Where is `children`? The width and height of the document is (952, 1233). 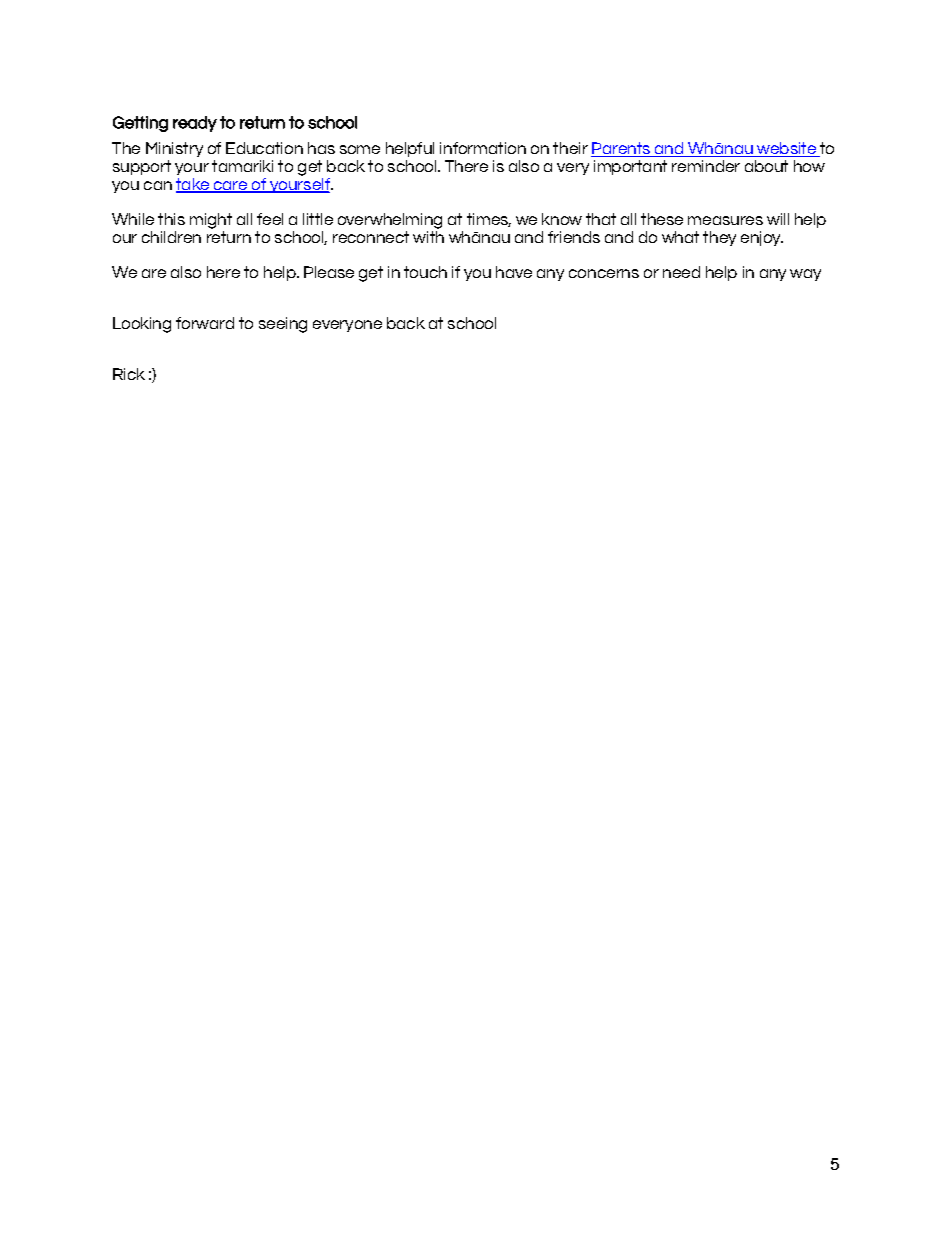 children is located at coordinates (171, 237).
